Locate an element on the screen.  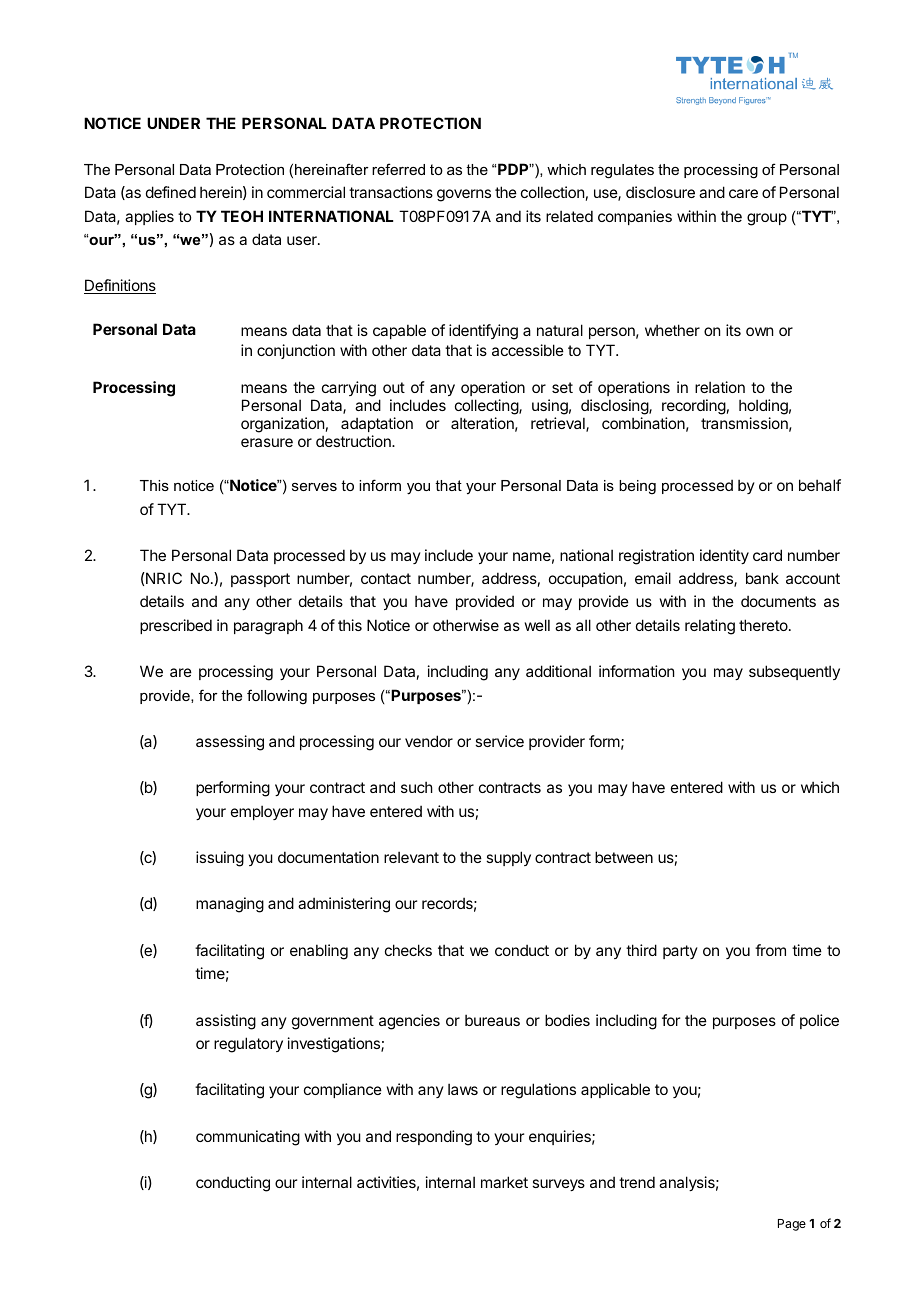
communicating is located at coordinates (248, 1138).
